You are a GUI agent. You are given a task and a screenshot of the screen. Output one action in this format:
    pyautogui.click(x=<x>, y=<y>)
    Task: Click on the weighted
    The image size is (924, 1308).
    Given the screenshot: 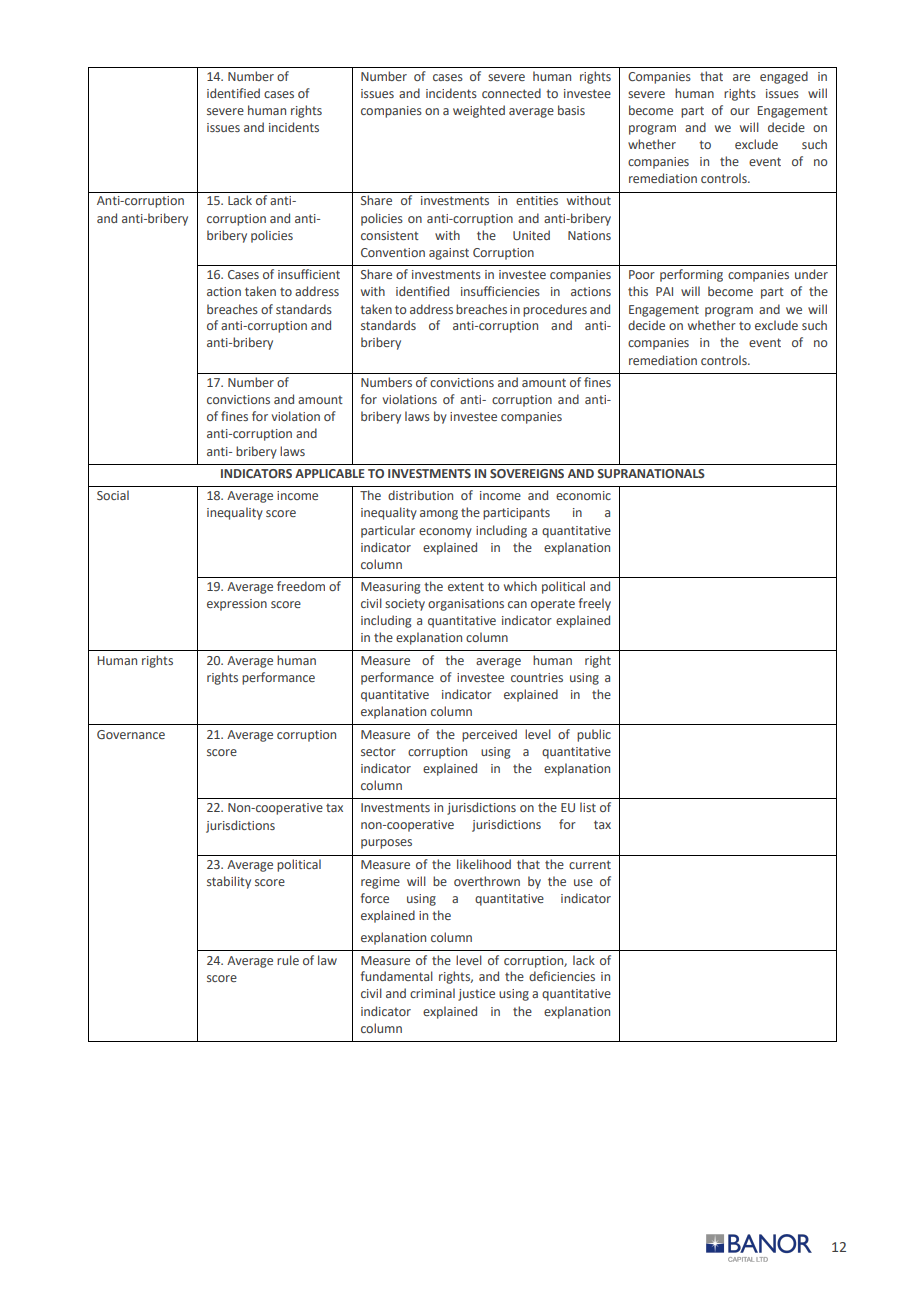 What is the action you would take?
    pyautogui.click(x=479, y=111)
